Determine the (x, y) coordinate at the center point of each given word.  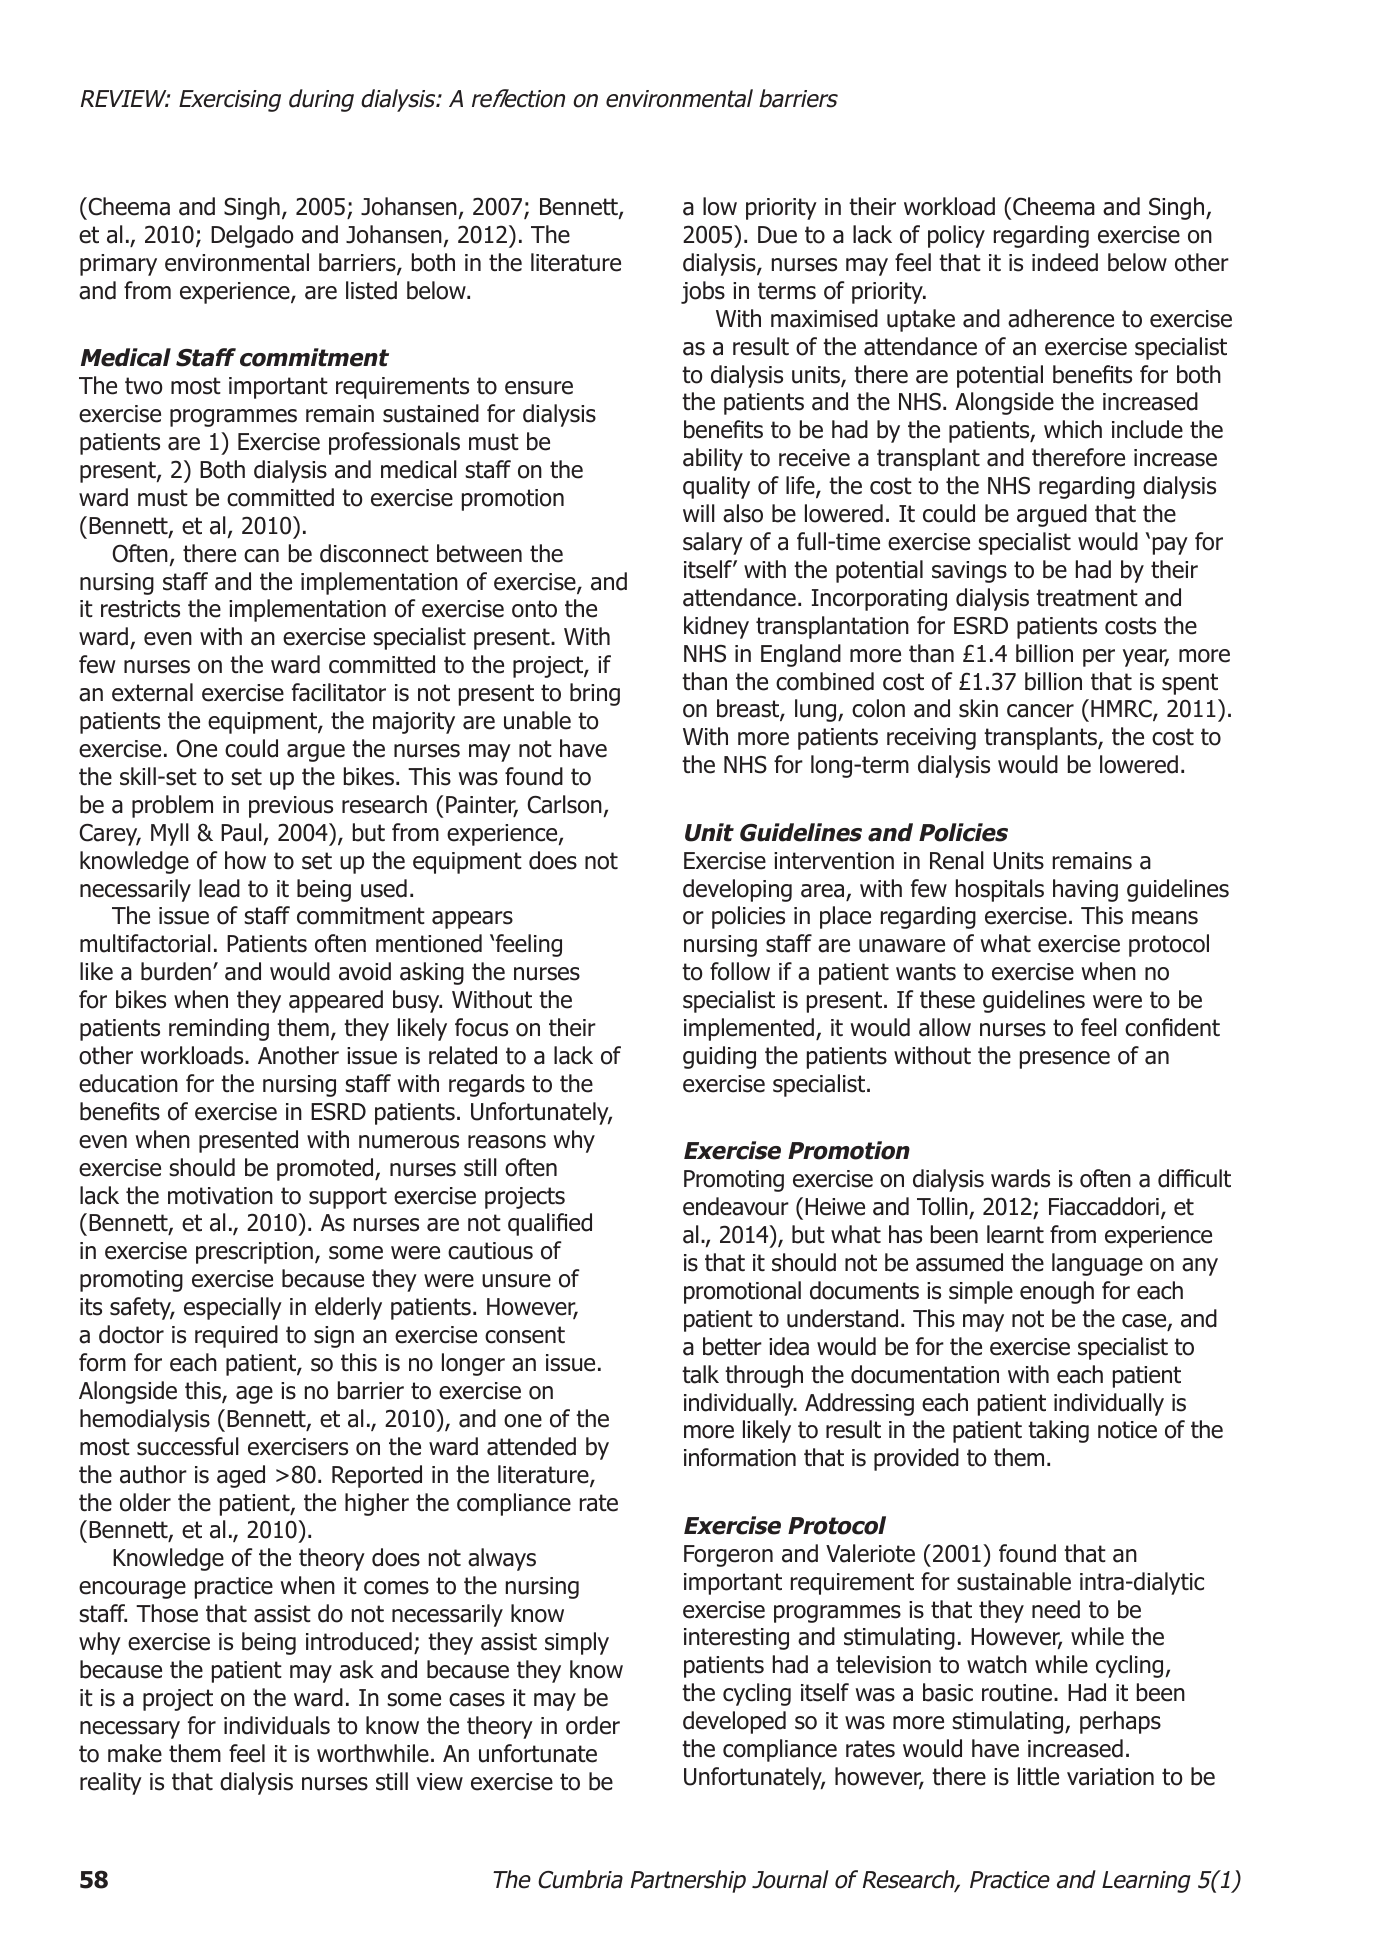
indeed (1065, 262)
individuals (277, 1725)
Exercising (230, 101)
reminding (219, 1029)
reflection (518, 98)
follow (740, 971)
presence (1065, 1060)
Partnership (688, 1881)
